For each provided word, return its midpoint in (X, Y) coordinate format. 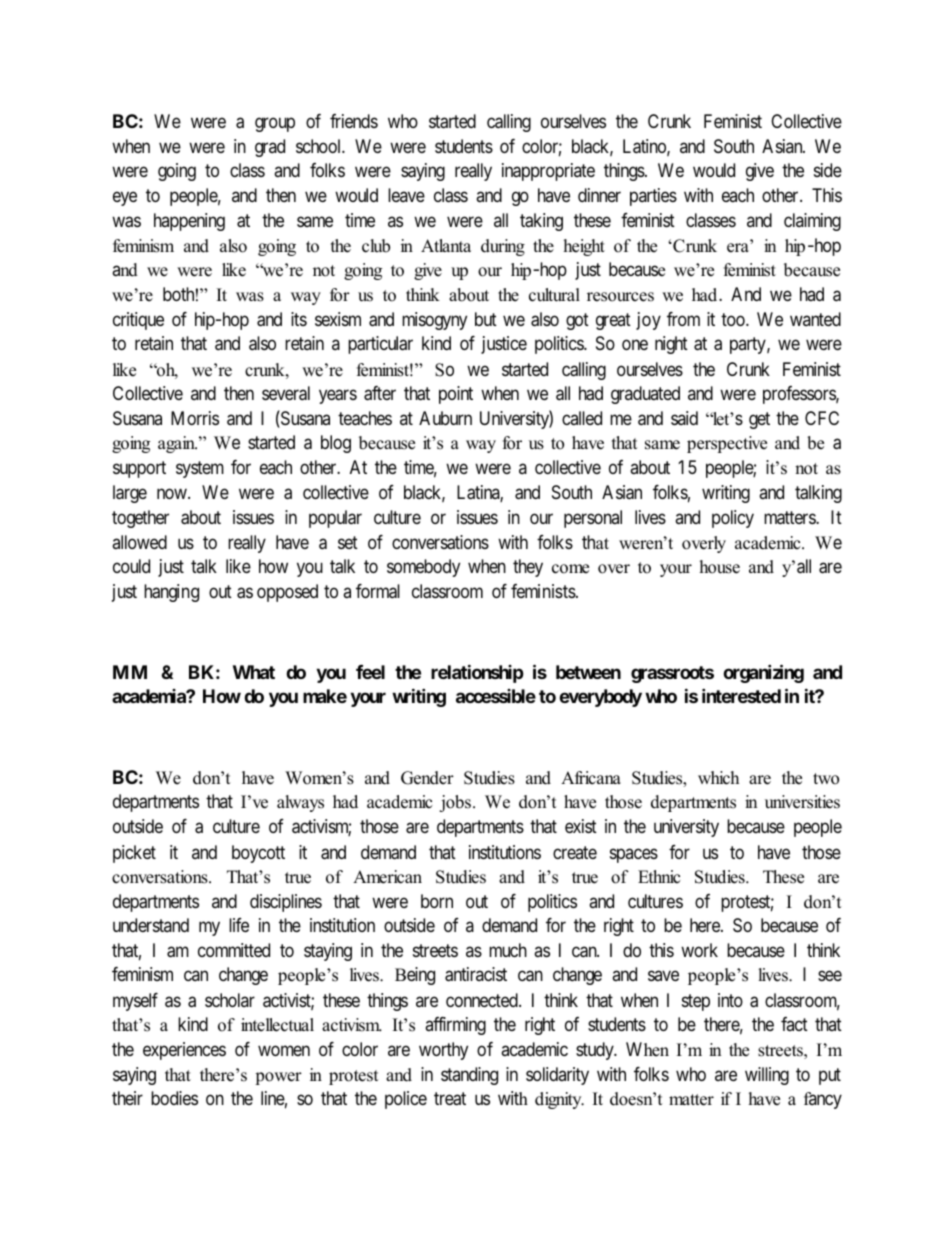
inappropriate (548, 172)
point (456, 395)
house (720, 567)
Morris (195, 418)
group (275, 124)
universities (802, 802)
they (528, 568)
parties (653, 197)
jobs (456, 803)
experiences (184, 1051)
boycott (258, 854)
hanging (171, 593)
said (684, 418)
